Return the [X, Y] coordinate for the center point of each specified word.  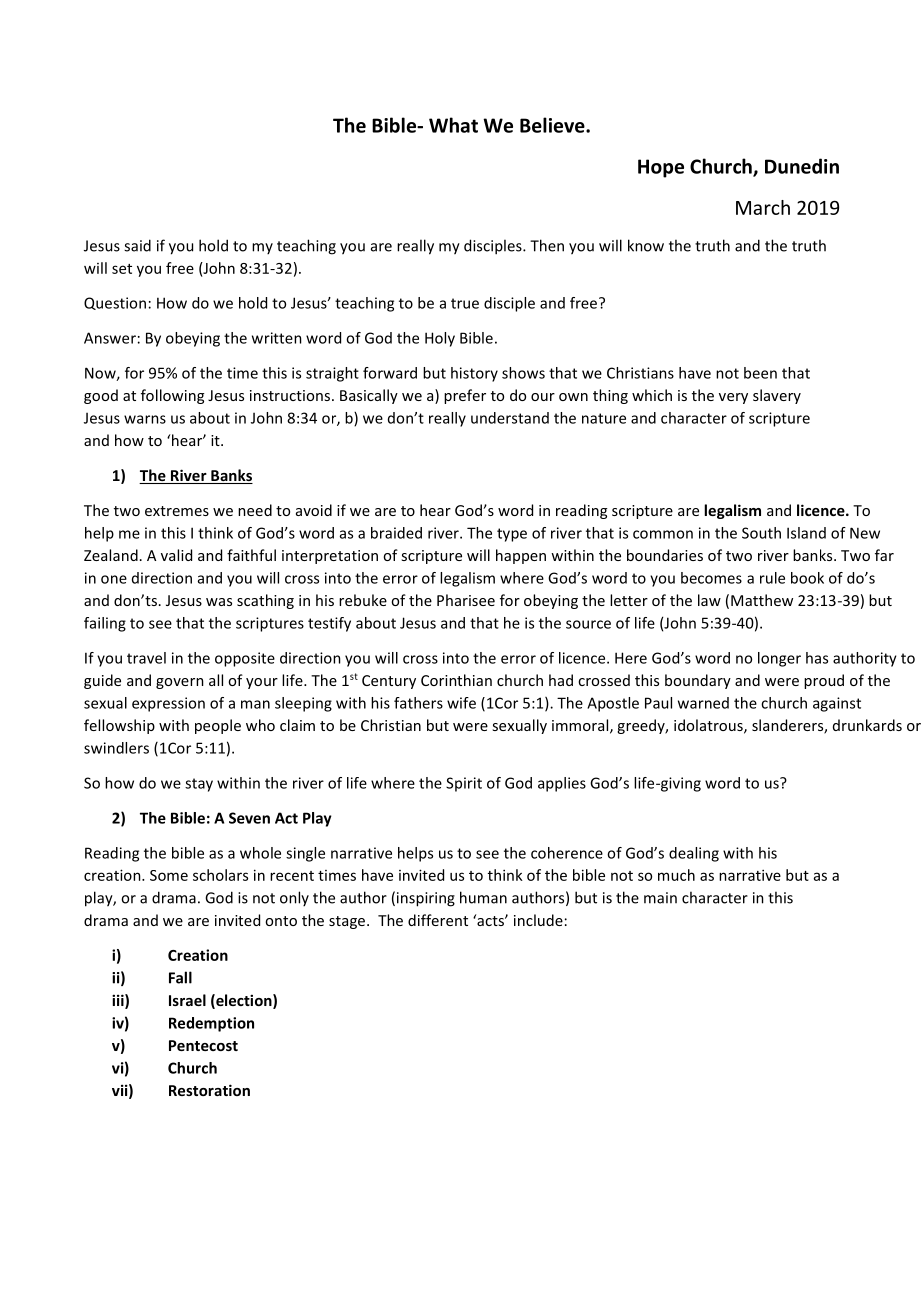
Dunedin [802, 166]
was [219, 602]
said [137, 245]
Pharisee [466, 600]
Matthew [762, 600]
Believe [553, 125]
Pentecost [203, 1045]
